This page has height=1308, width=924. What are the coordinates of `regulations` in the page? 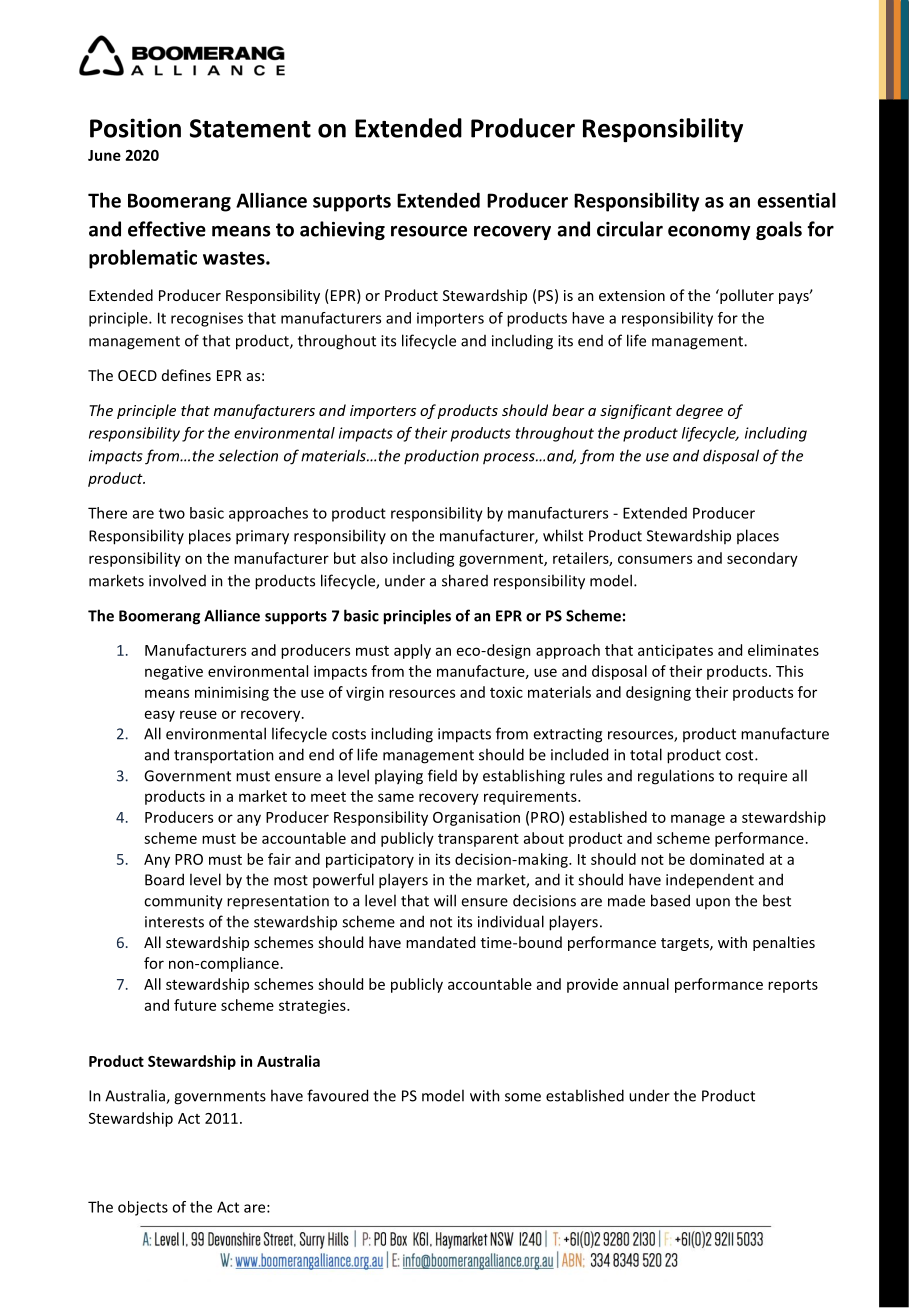 It's located at (676, 777).
